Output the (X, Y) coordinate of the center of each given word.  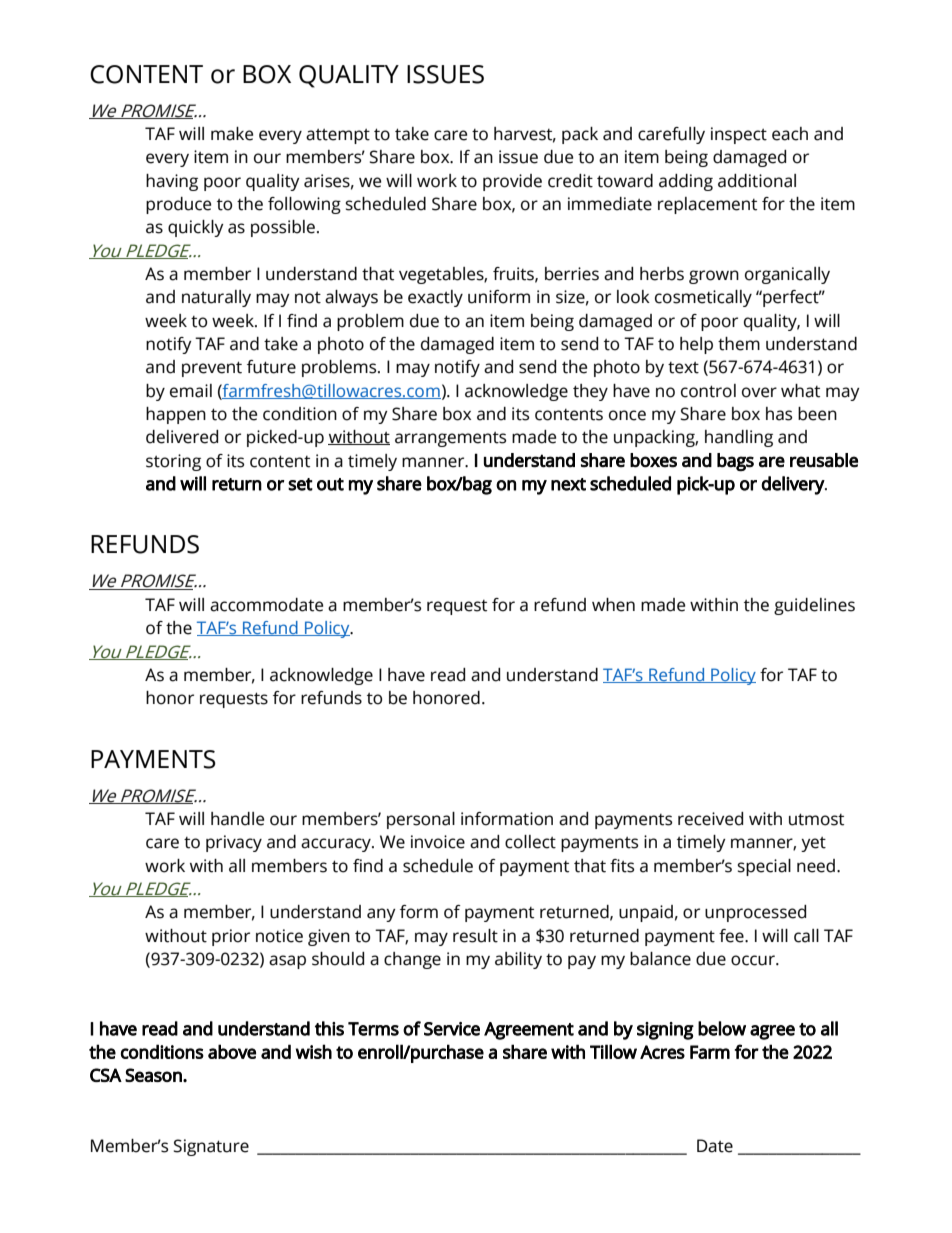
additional (757, 181)
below (722, 1028)
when (613, 605)
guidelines (814, 606)
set (300, 484)
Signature (211, 1147)
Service (452, 1029)
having (172, 182)
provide (512, 182)
